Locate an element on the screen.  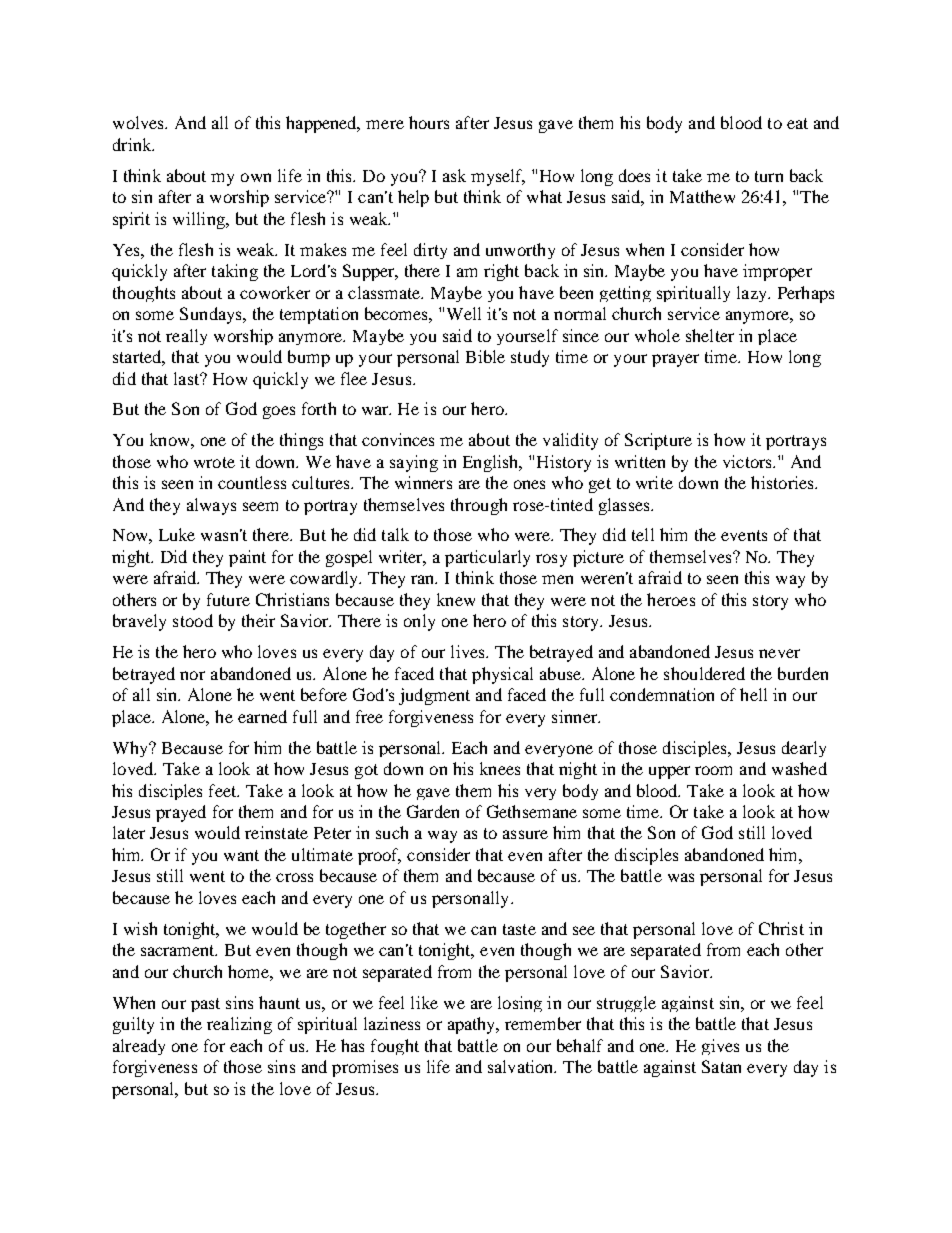
ask is located at coordinates (454, 175).
